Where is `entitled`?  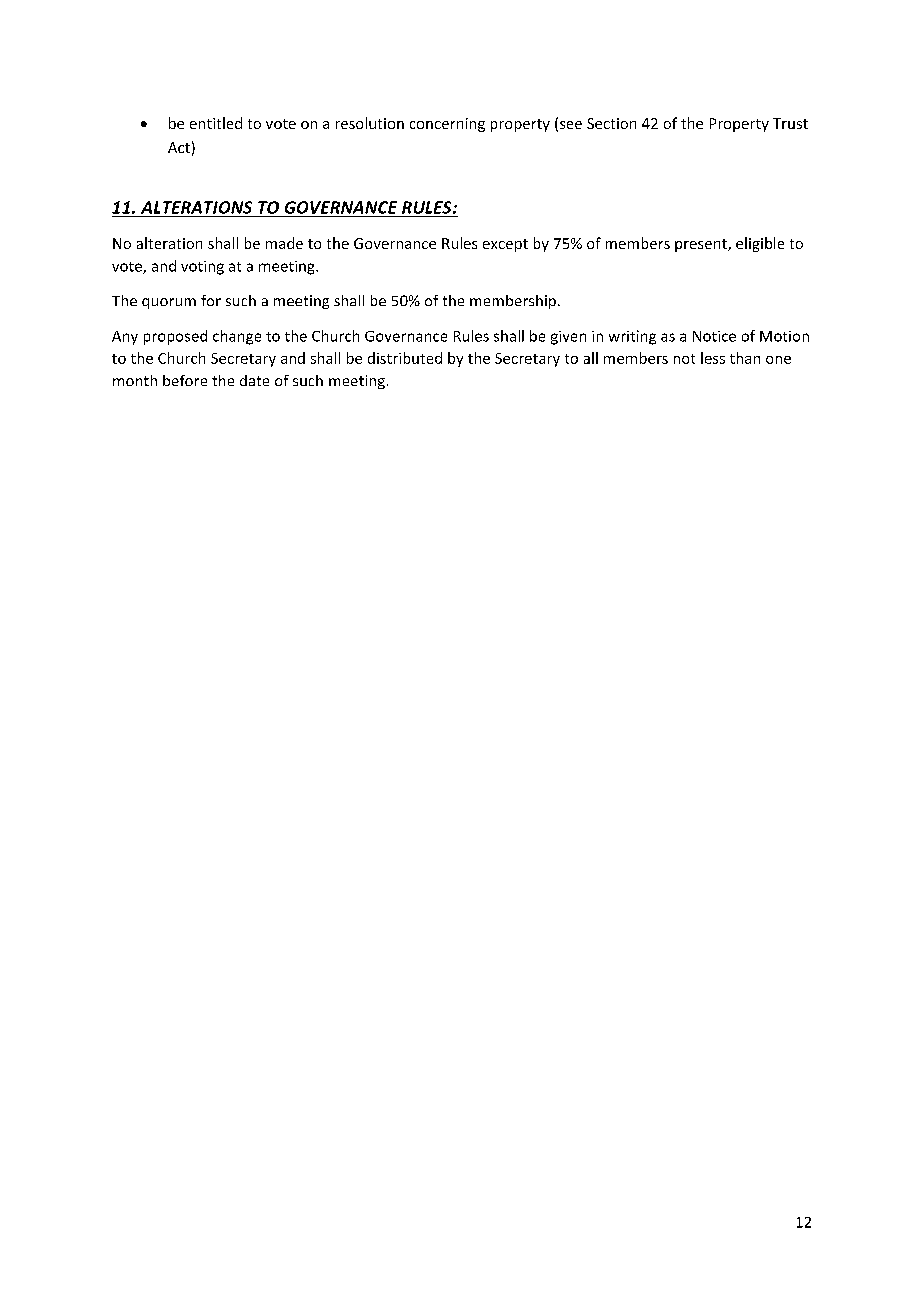
entitled is located at coordinates (216, 123).
